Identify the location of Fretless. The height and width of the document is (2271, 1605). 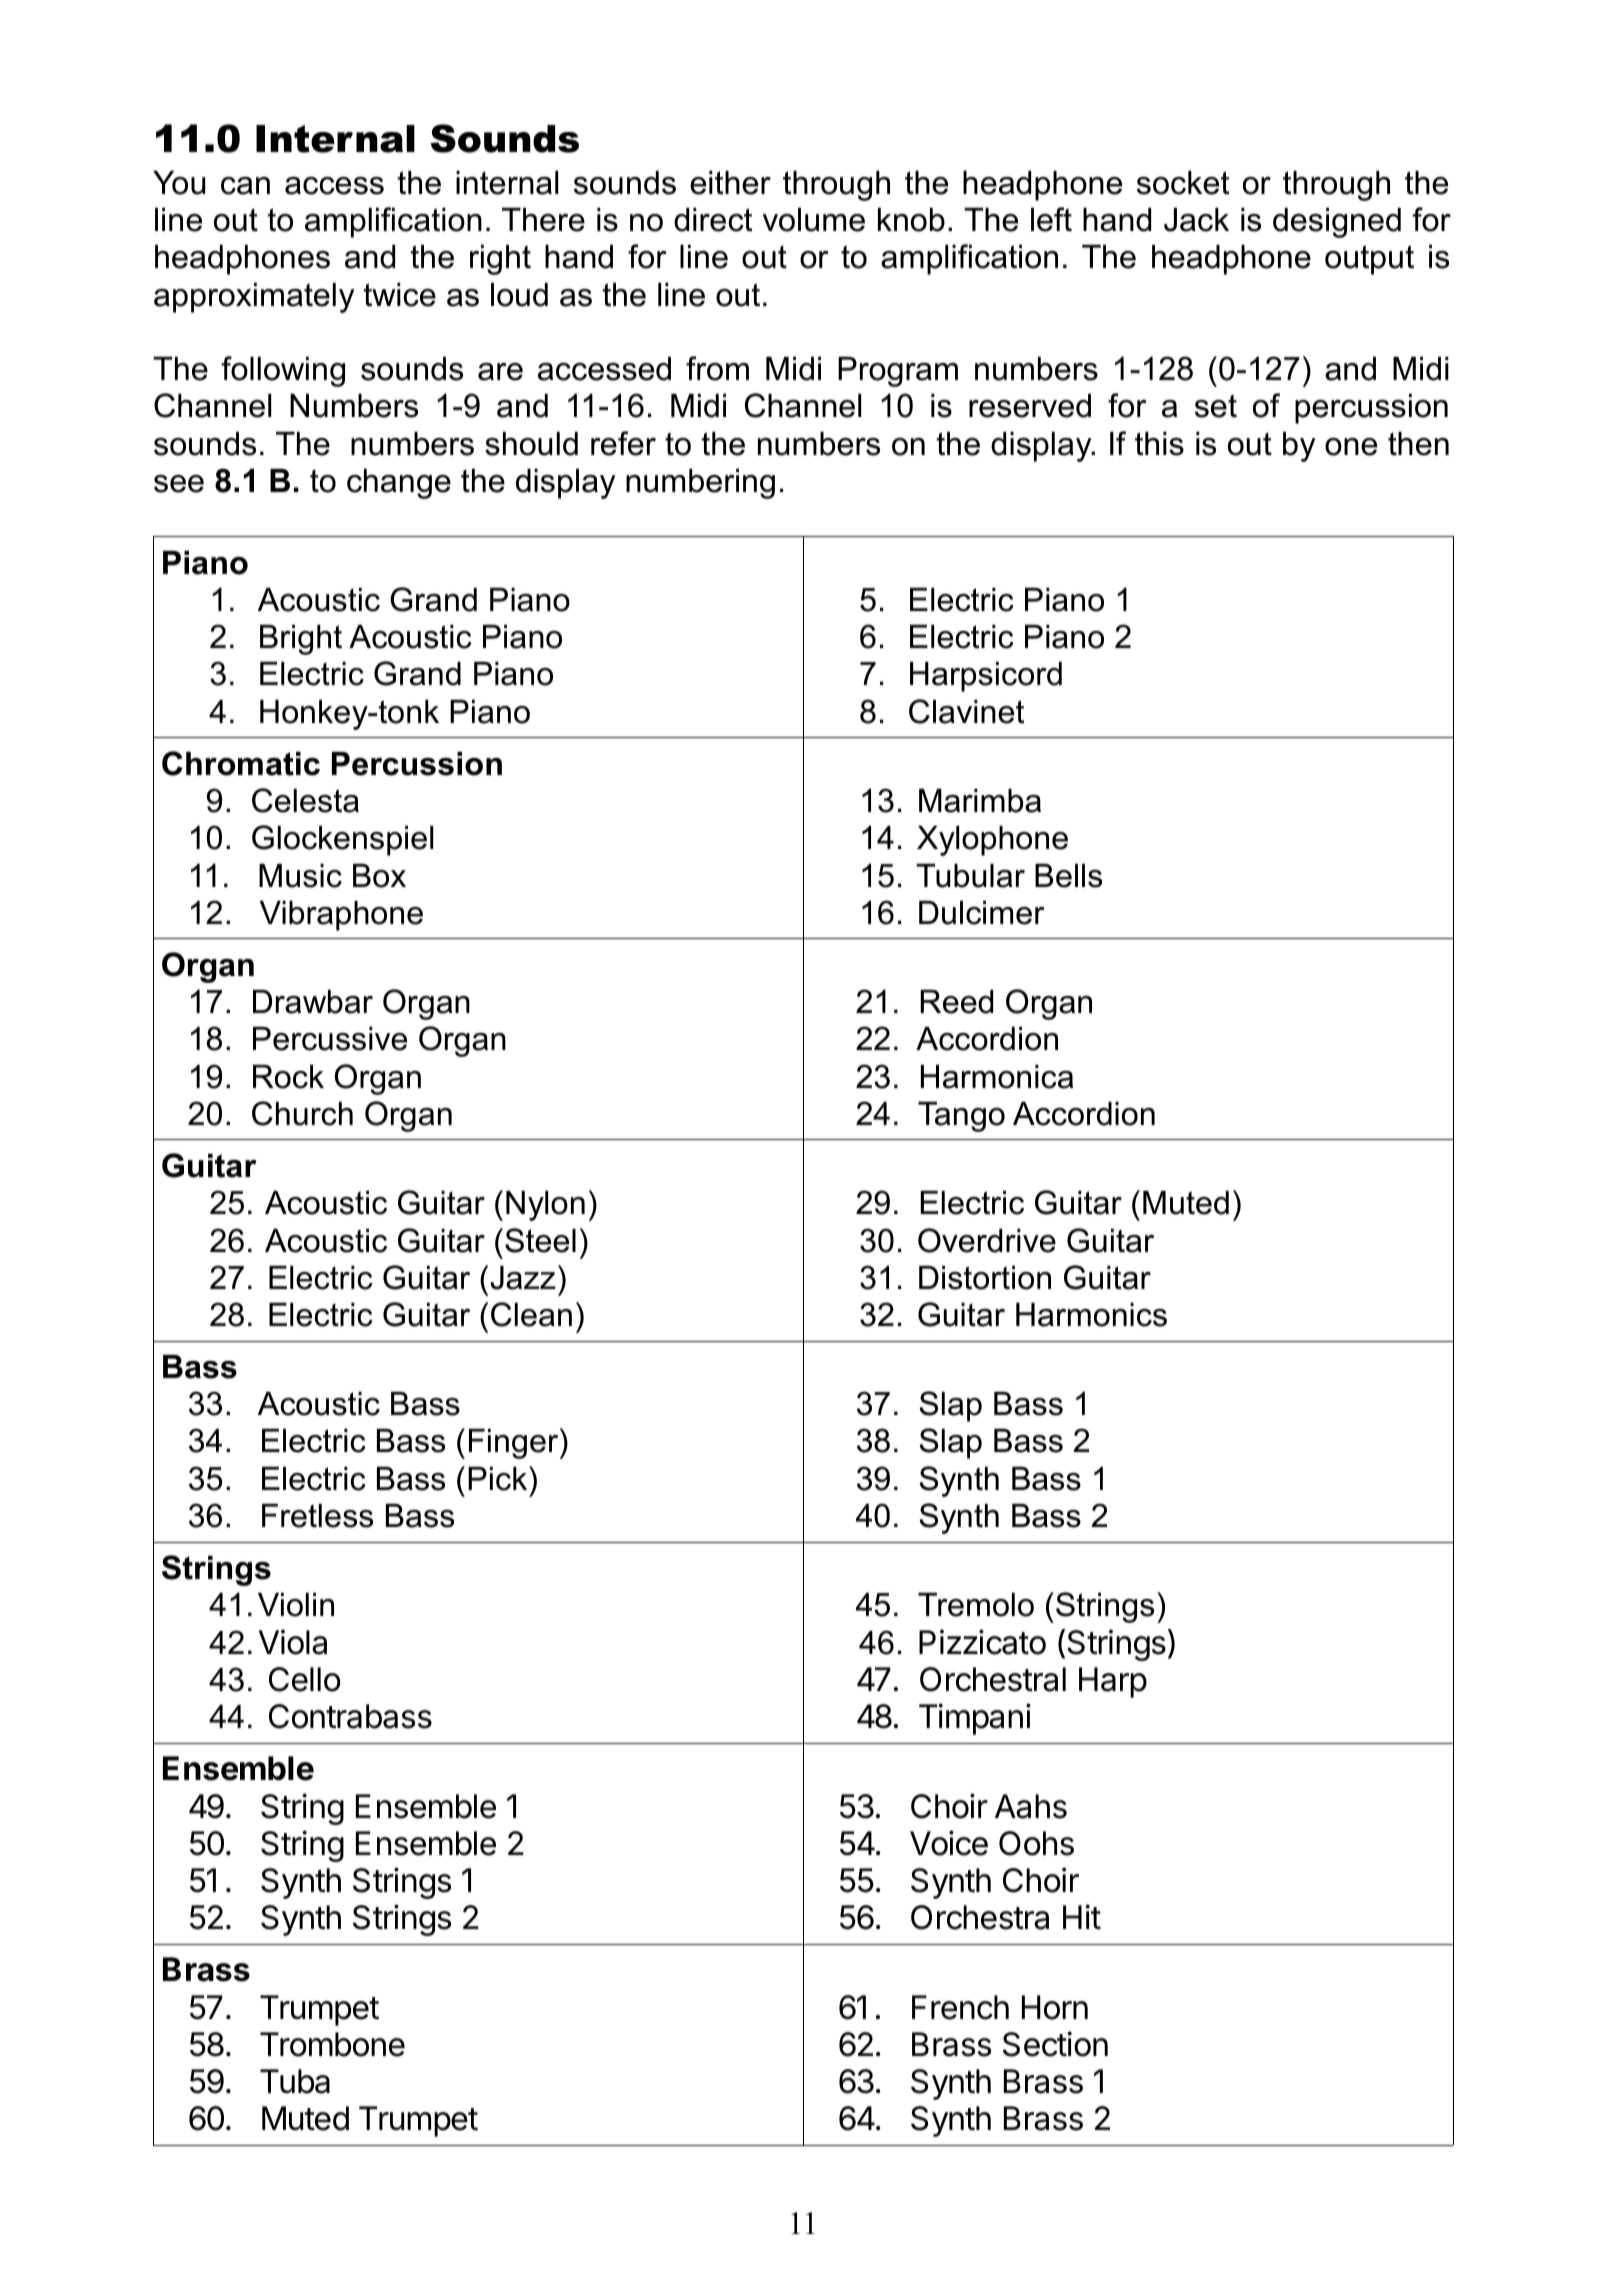
(317, 1516).
